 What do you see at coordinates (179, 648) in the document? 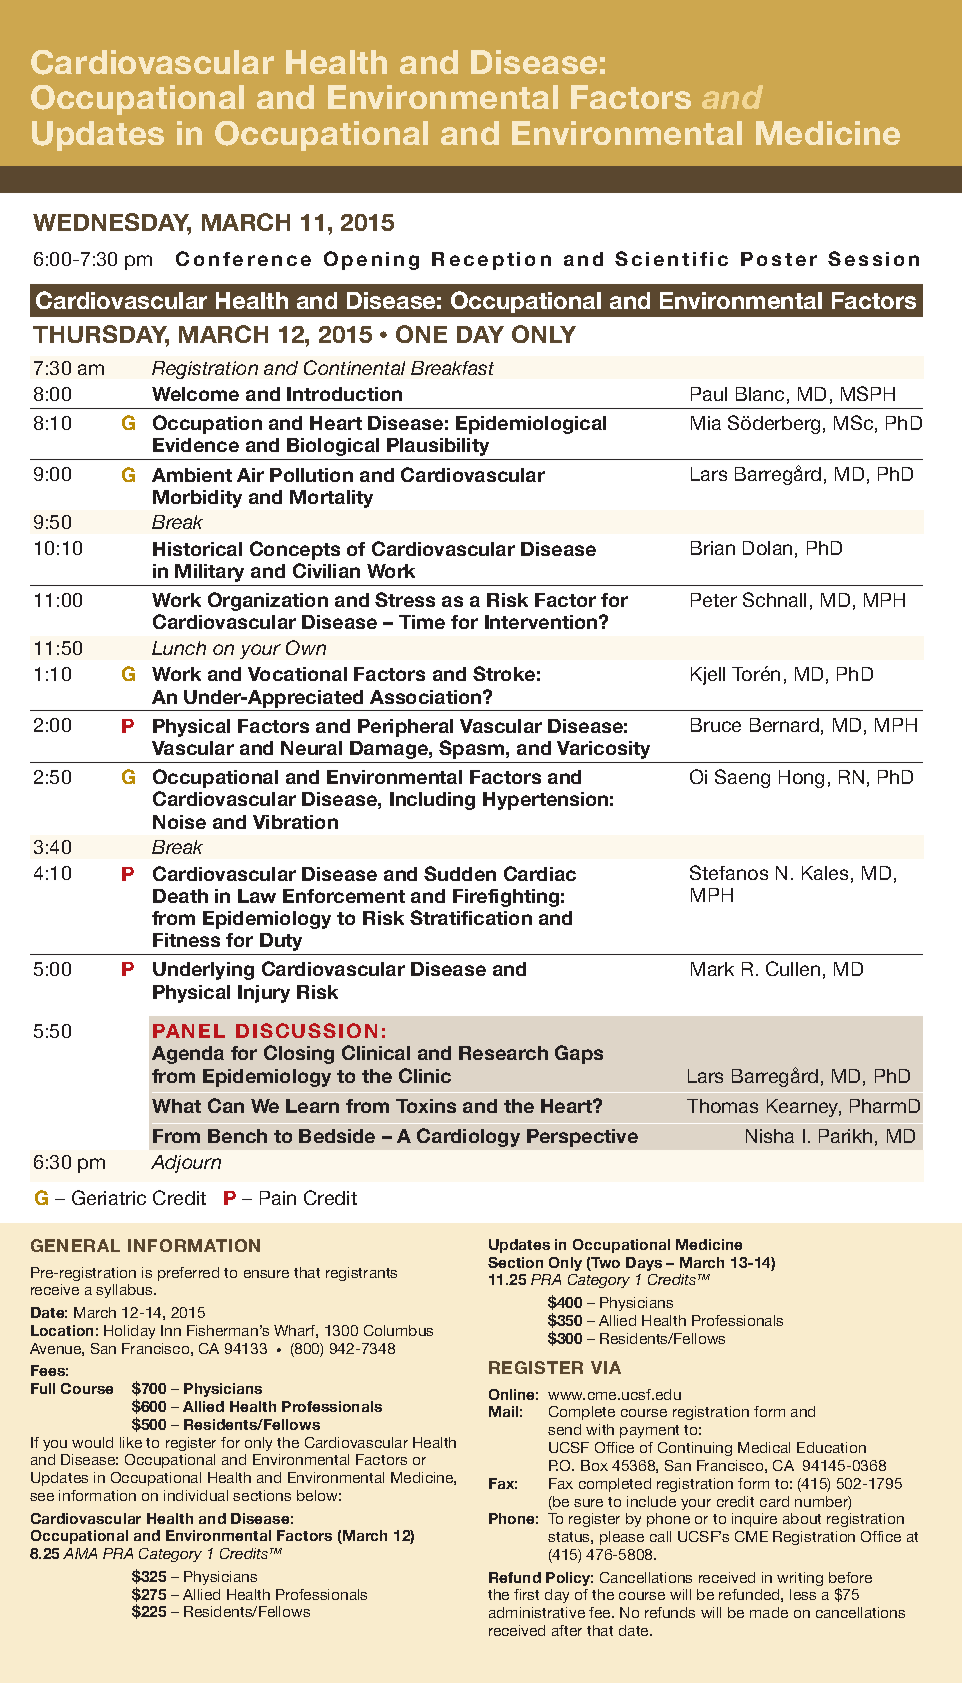
I see `Lunch` at bounding box center [179, 648].
